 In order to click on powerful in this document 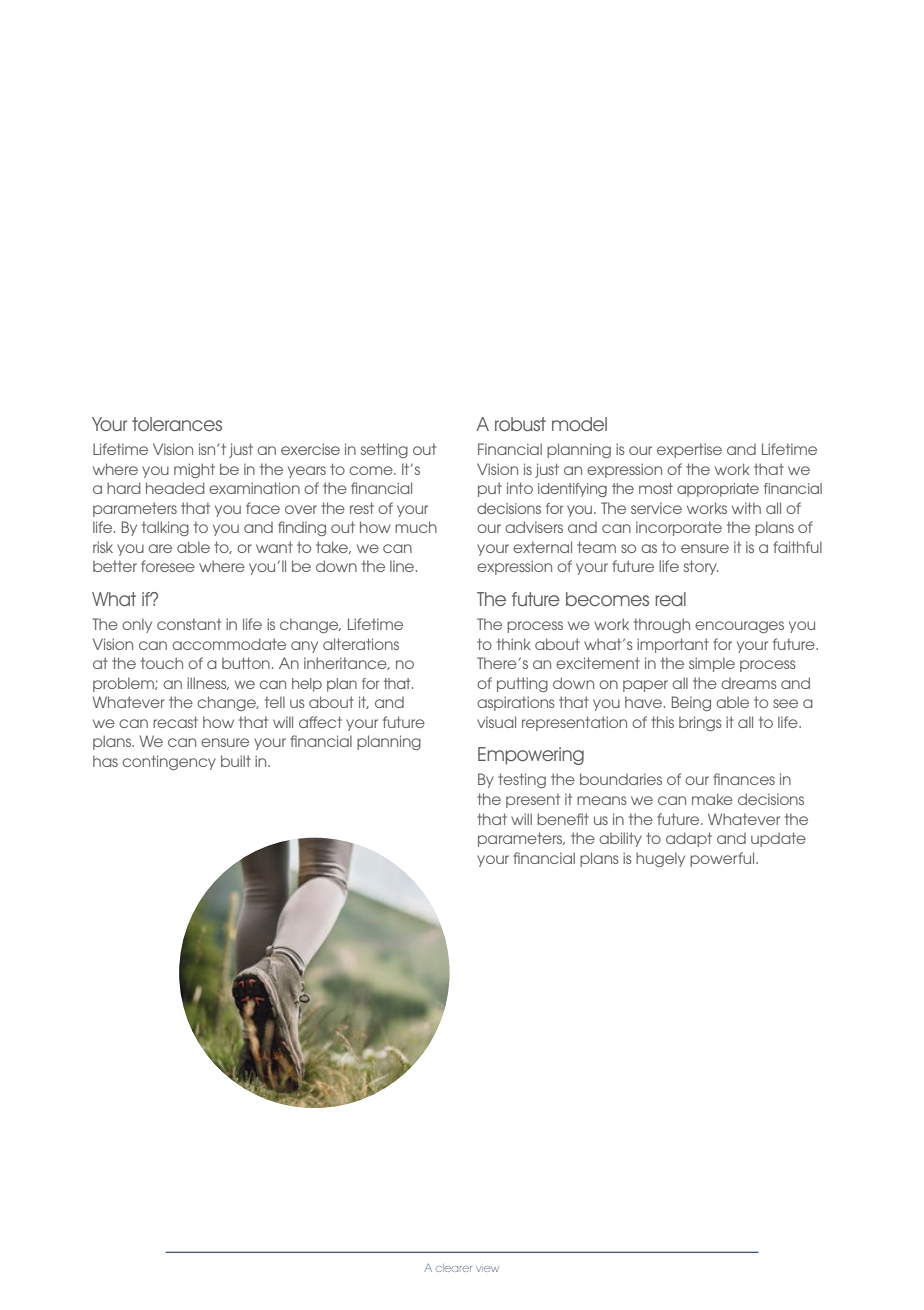, I will do `click(723, 859)`.
